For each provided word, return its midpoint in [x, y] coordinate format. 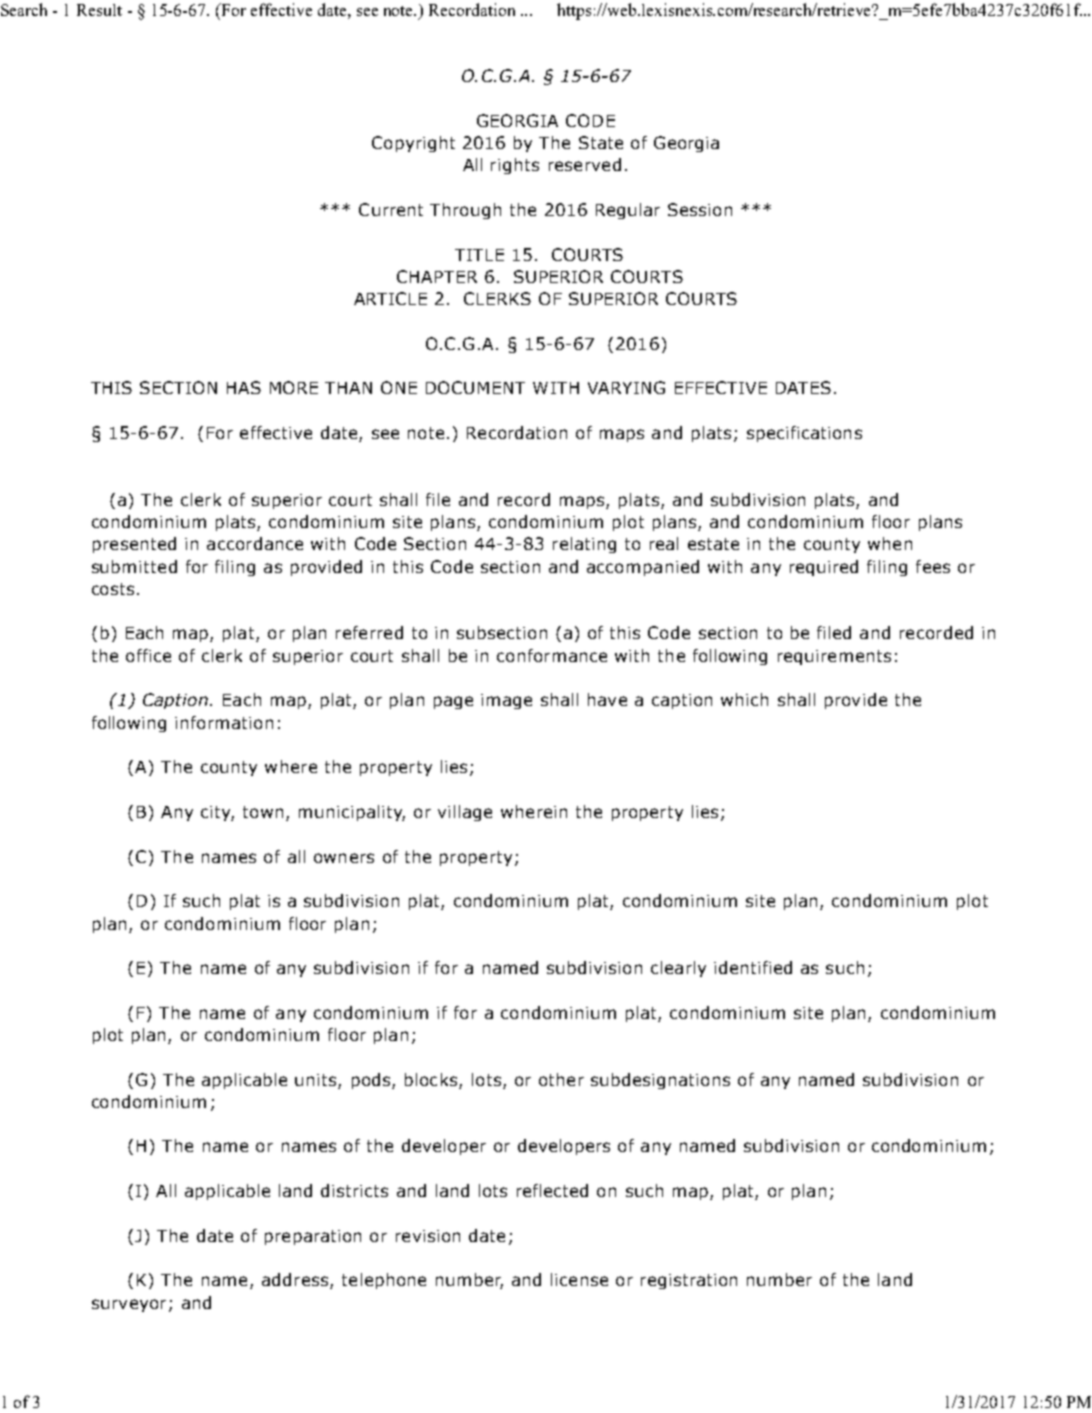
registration [689, 1281]
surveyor [129, 1305]
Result [99, 10]
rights [515, 166]
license [579, 1279]
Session [700, 209]
